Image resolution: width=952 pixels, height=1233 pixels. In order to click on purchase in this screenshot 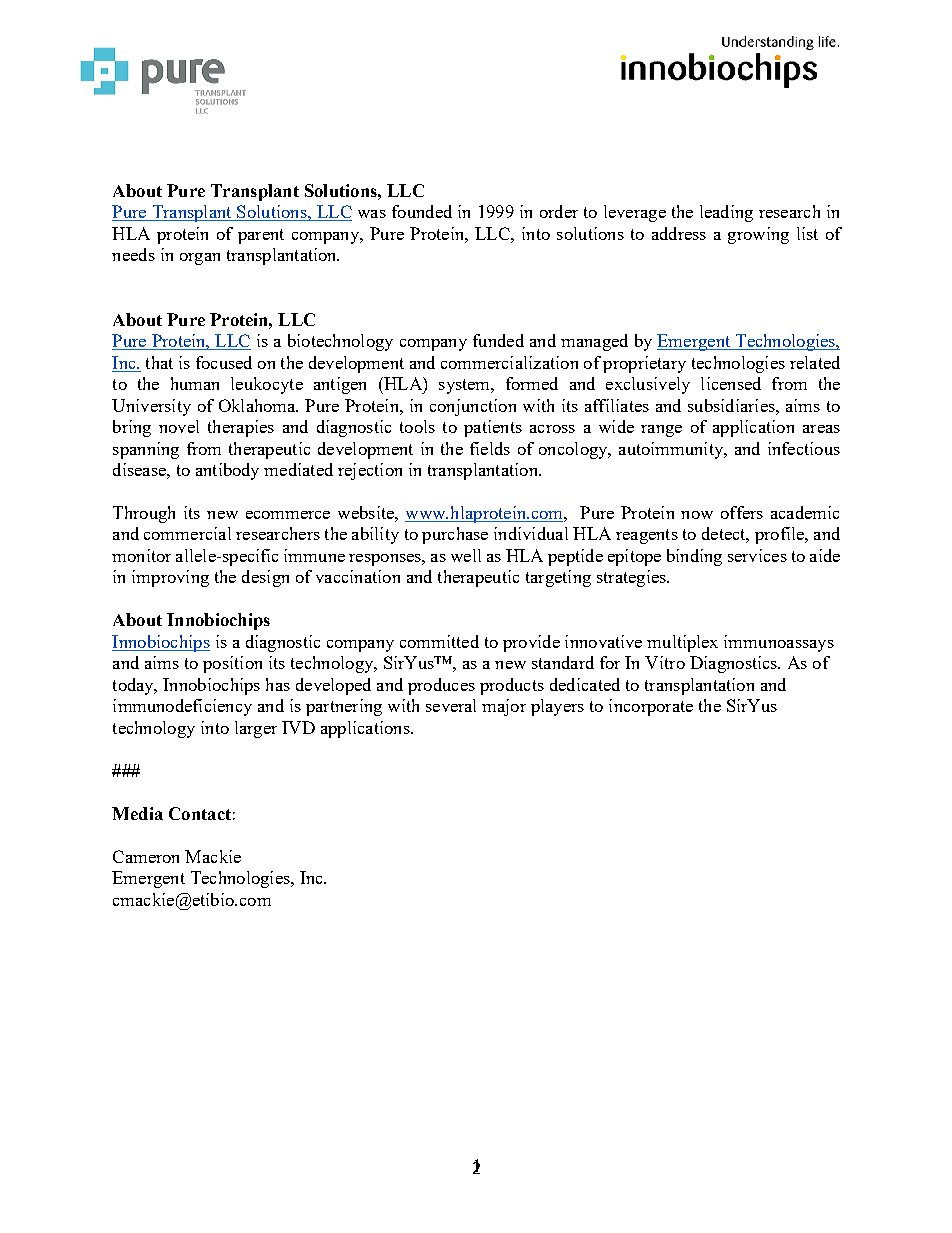, I will do `click(455, 535)`.
